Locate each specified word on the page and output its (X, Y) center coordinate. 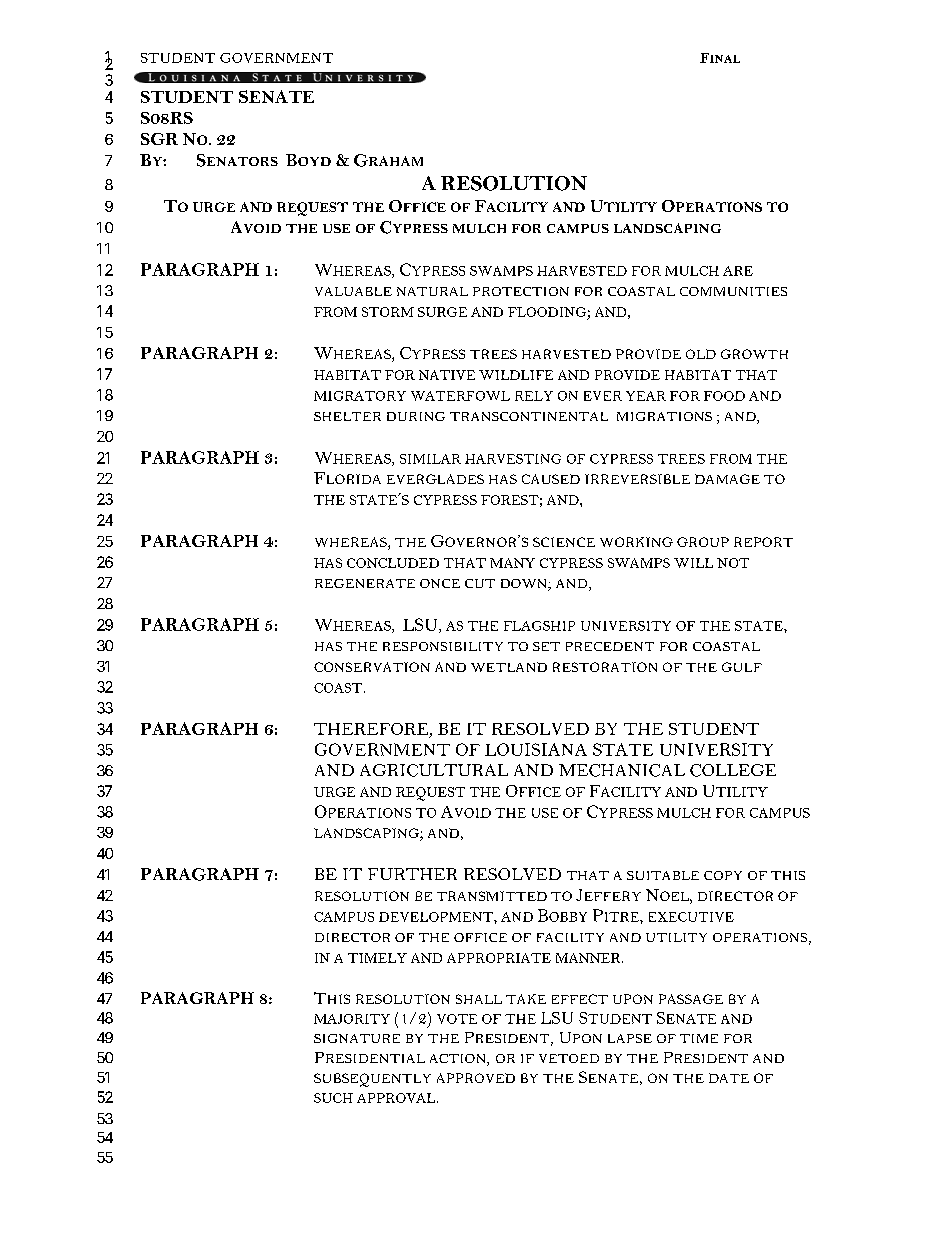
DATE (729, 1078)
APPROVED (476, 1078)
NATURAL (432, 291)
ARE (738, 271)
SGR (159, 139)
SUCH (333, 1098)
